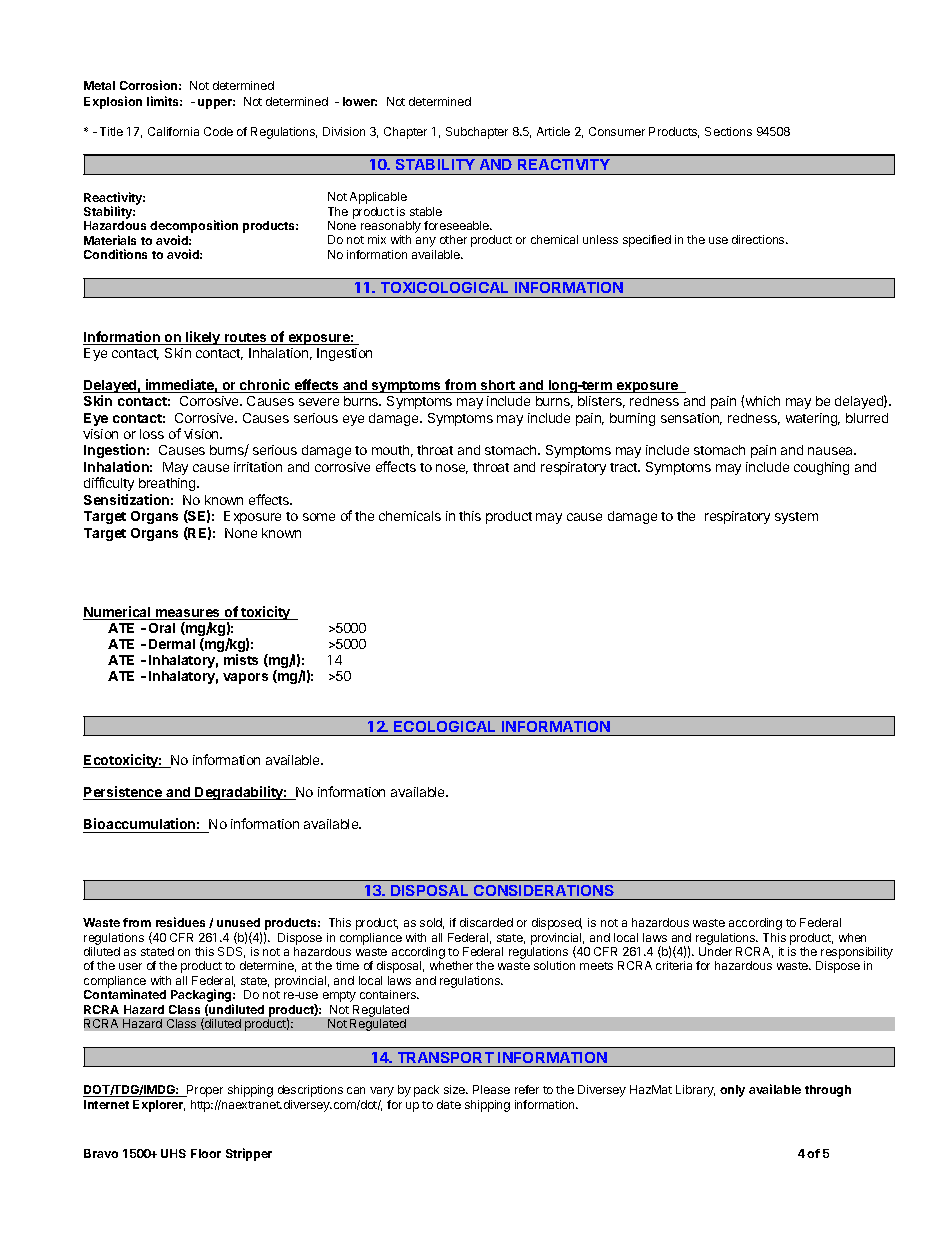  I want to click on California, so click(173, 131).
